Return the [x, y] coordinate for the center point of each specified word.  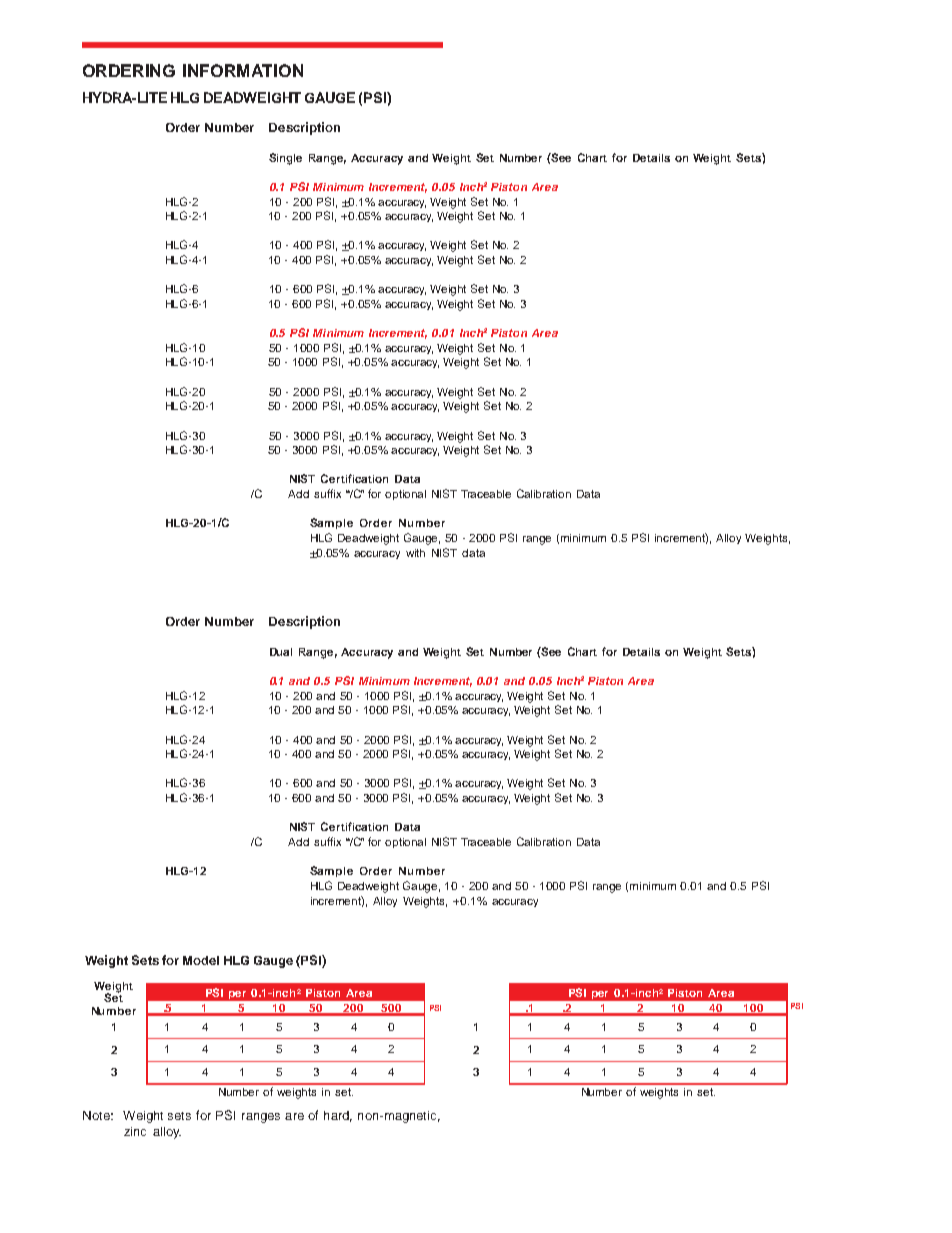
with [415, 553]
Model [201, 960]
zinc [135, 1131]
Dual [281, 652]
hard [338, 1116]
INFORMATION [243, 70]
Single [285, 159]
